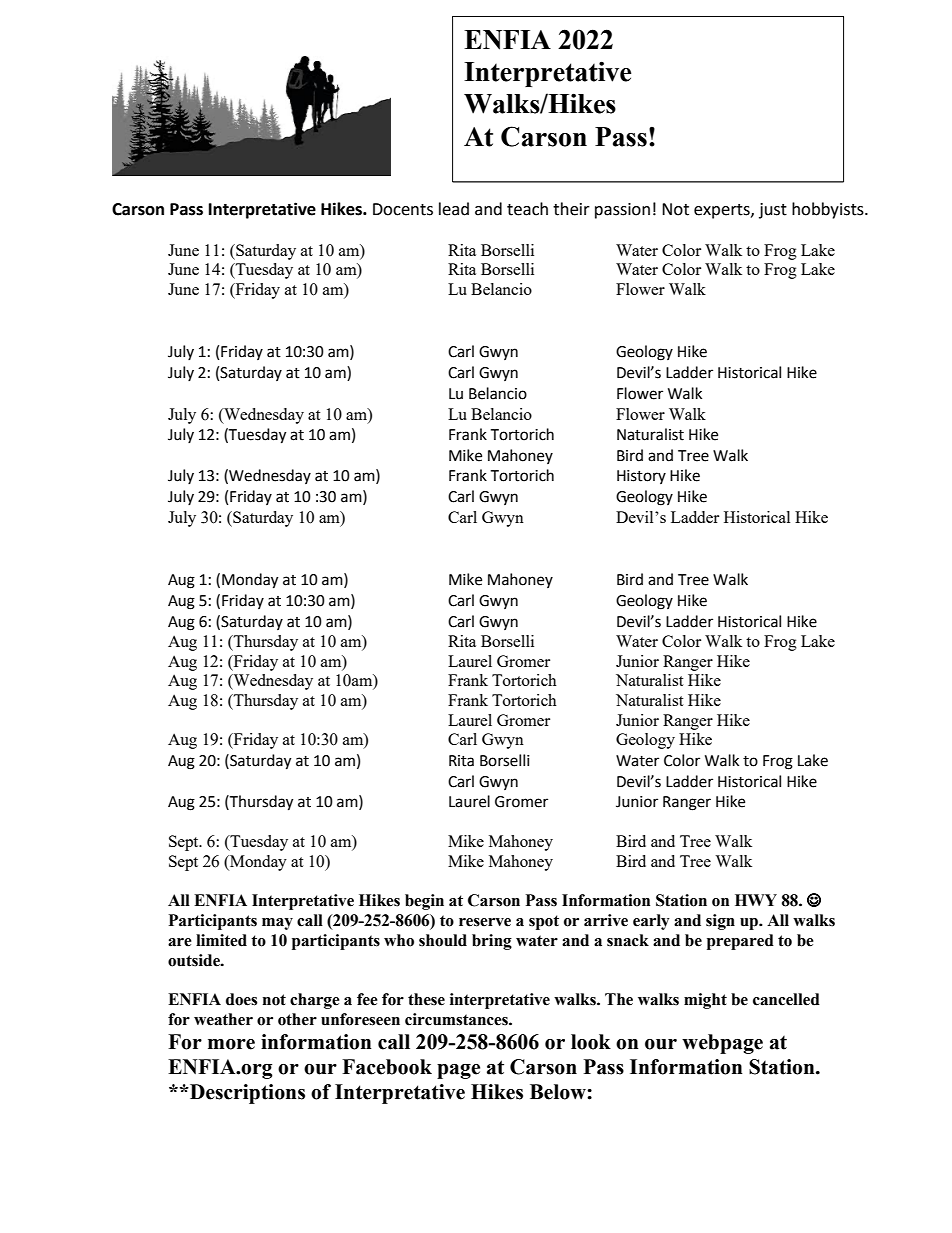  I want to click on lead, so click(454, 209).
